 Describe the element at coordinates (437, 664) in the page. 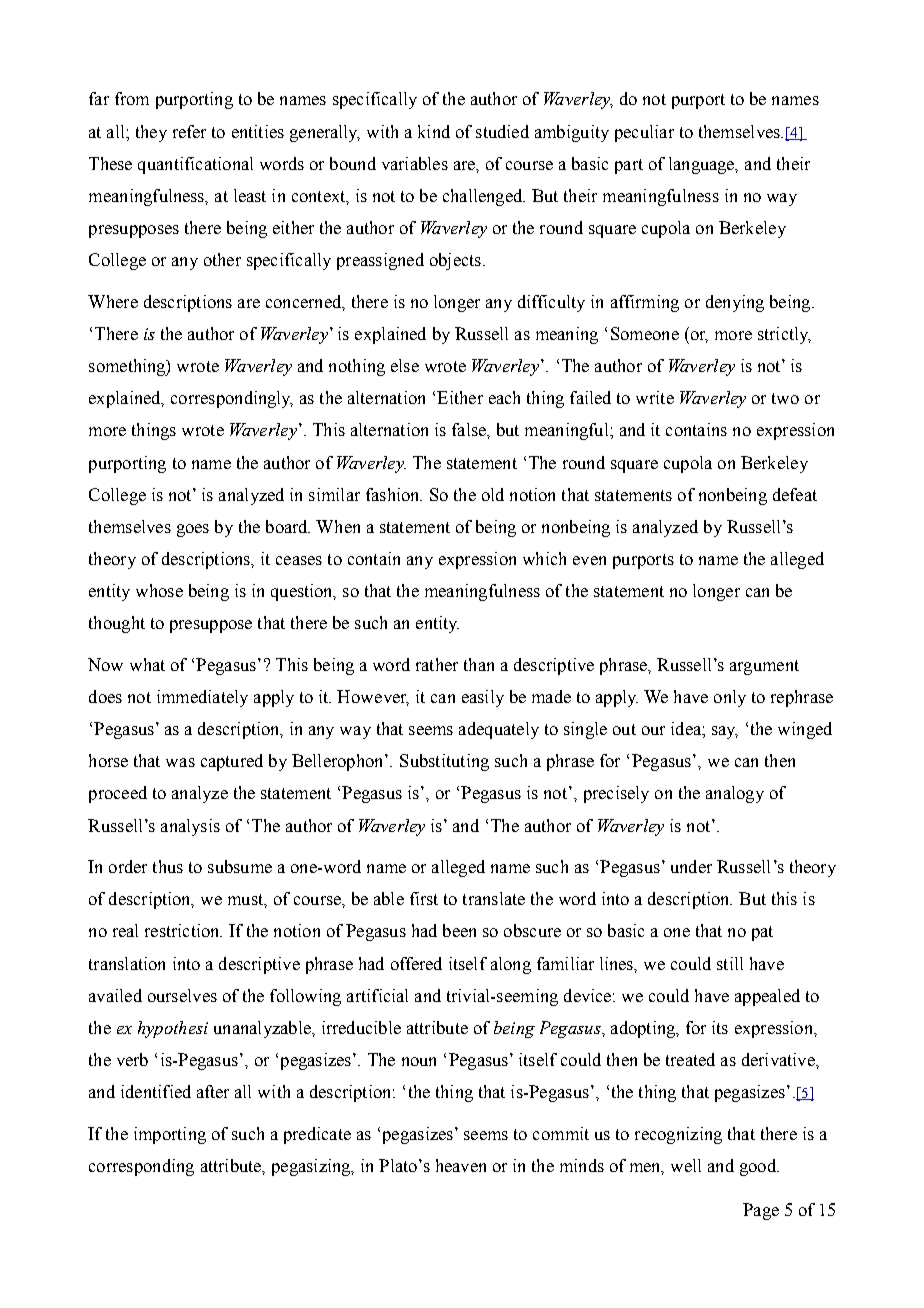

I see `rather` at that location.
